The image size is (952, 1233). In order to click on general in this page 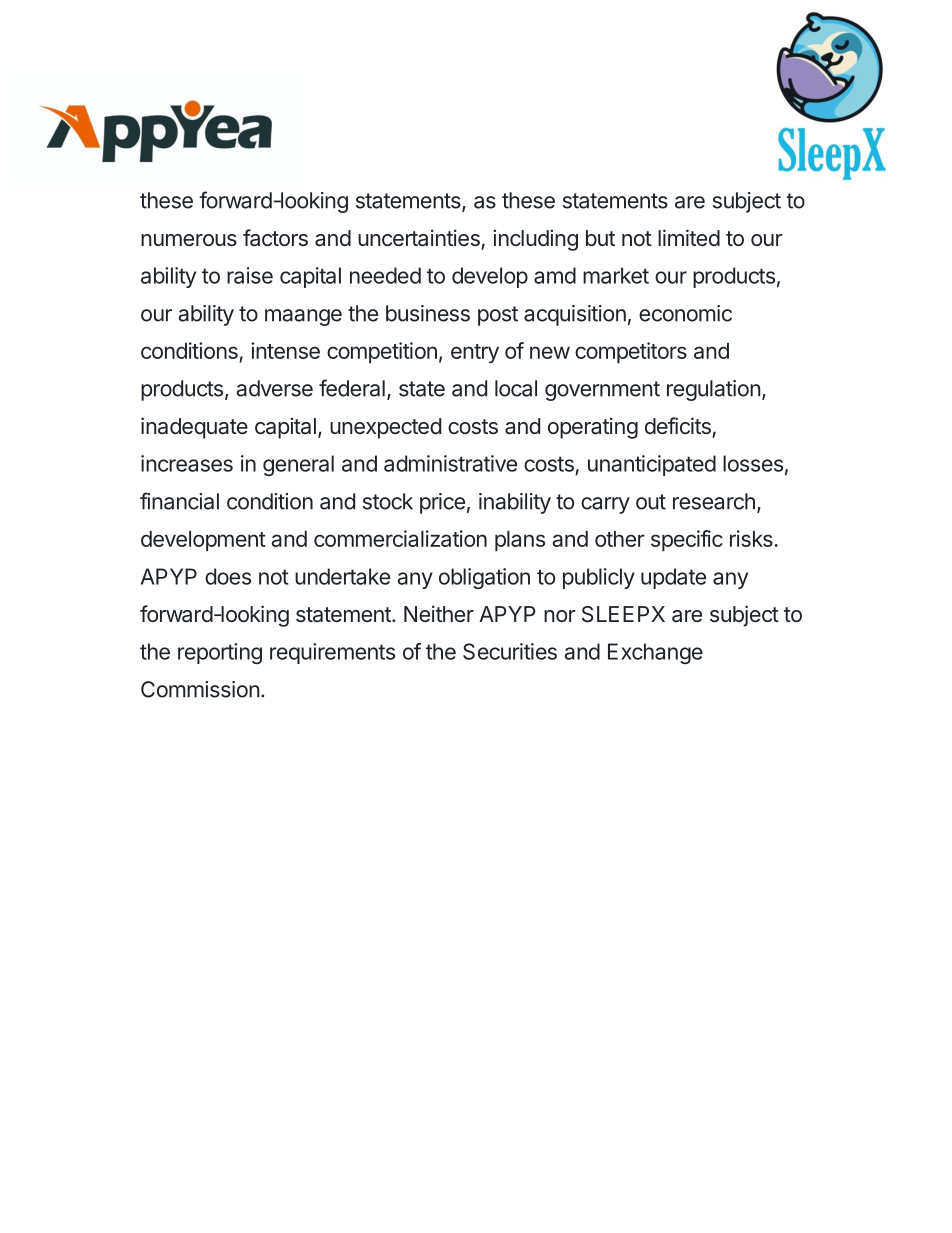, I will do `click(298, 465)`.
